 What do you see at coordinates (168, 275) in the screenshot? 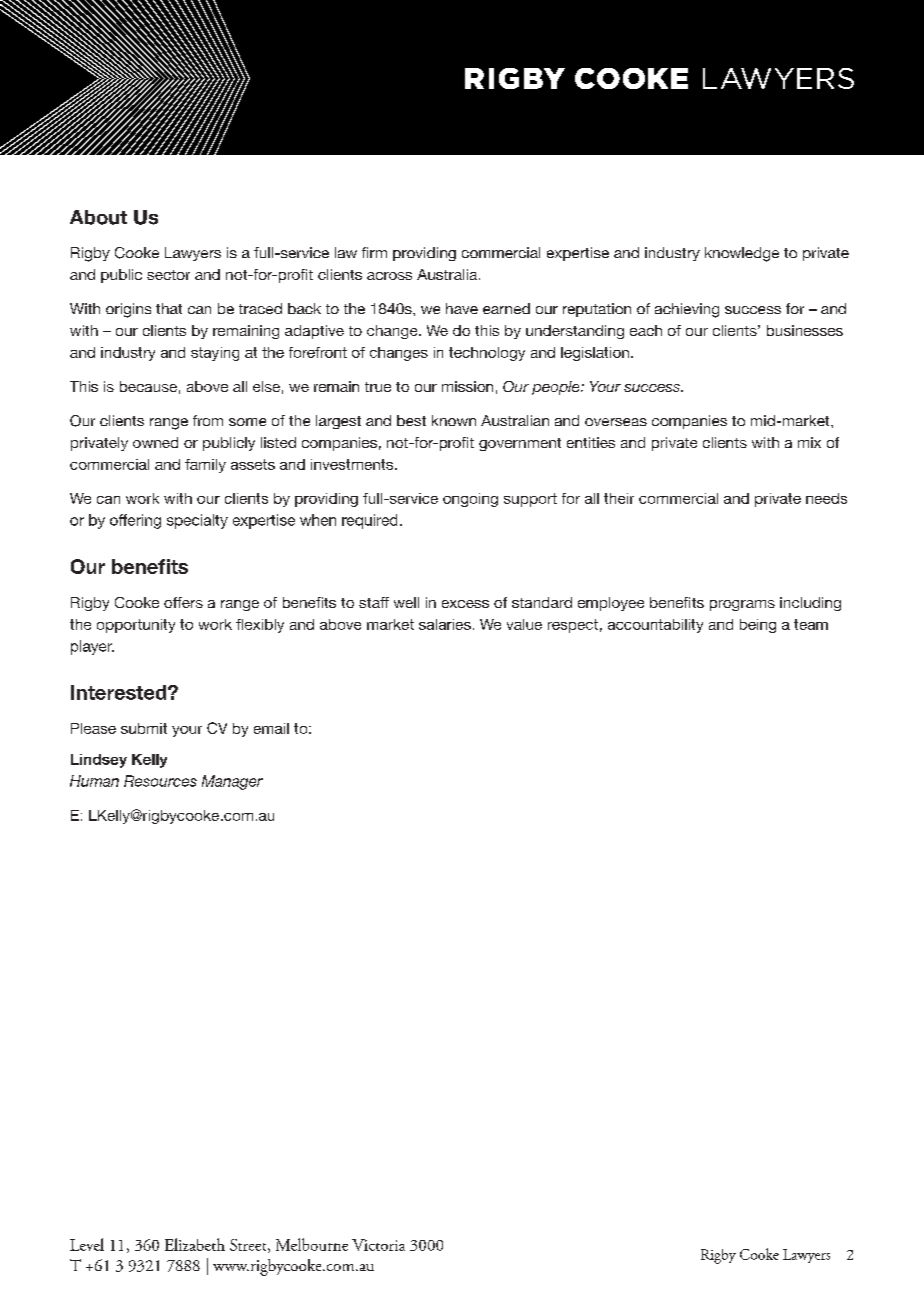
I see `sector` at bounding box center [168, 275].
